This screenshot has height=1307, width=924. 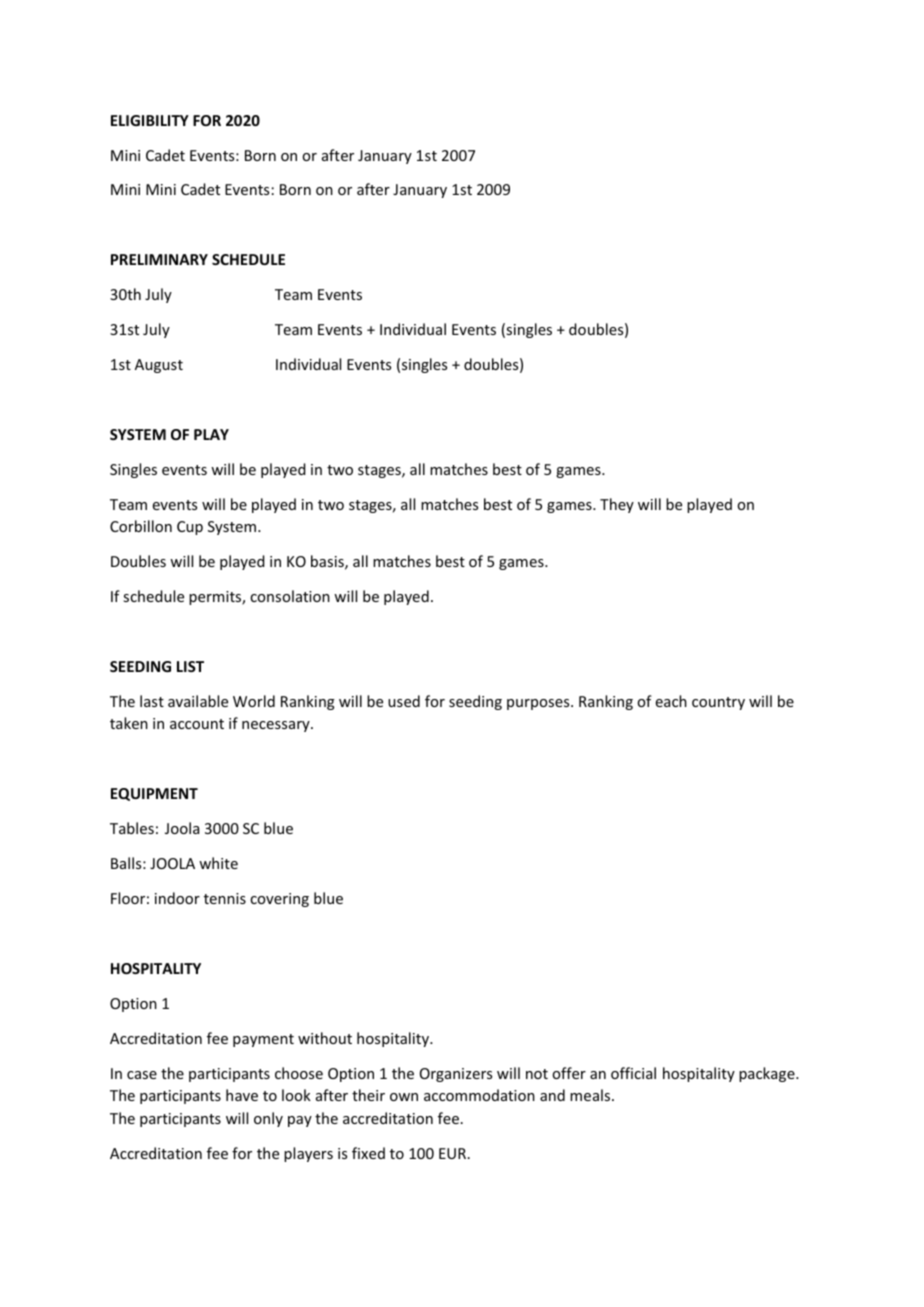 What do you see at coordinates (150, 120) in the screenshot?
I see `ELIGIBILITY` at bounding box center [150, 120].
